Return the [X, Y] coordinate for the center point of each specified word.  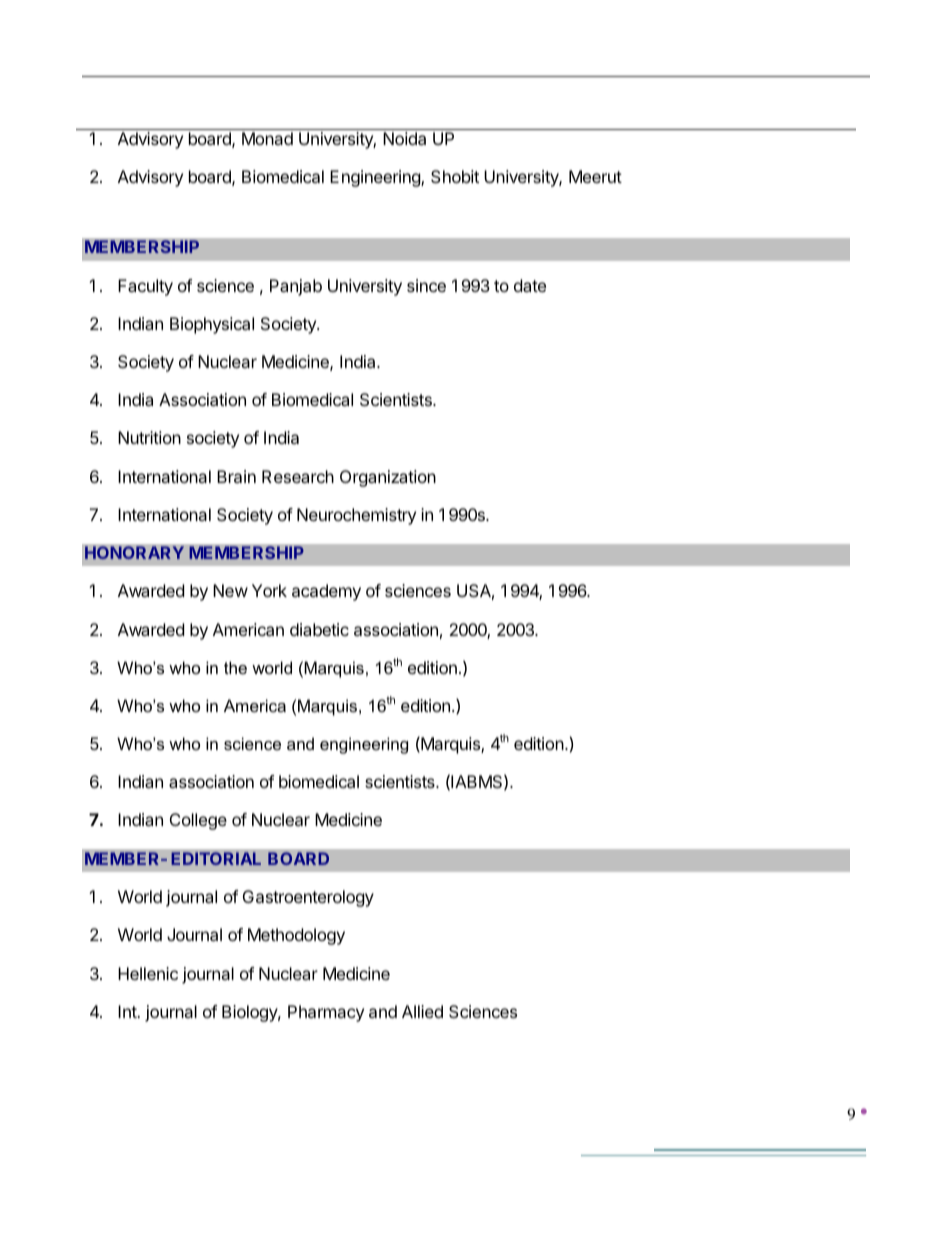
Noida [404, 138]
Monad [267, 138]
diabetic [319, 629]
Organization [388, 478]
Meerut [595, 176]
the [235, 667]
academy [326, 592]
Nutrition [149, 437]
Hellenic [148, 973]
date [530, 285]
